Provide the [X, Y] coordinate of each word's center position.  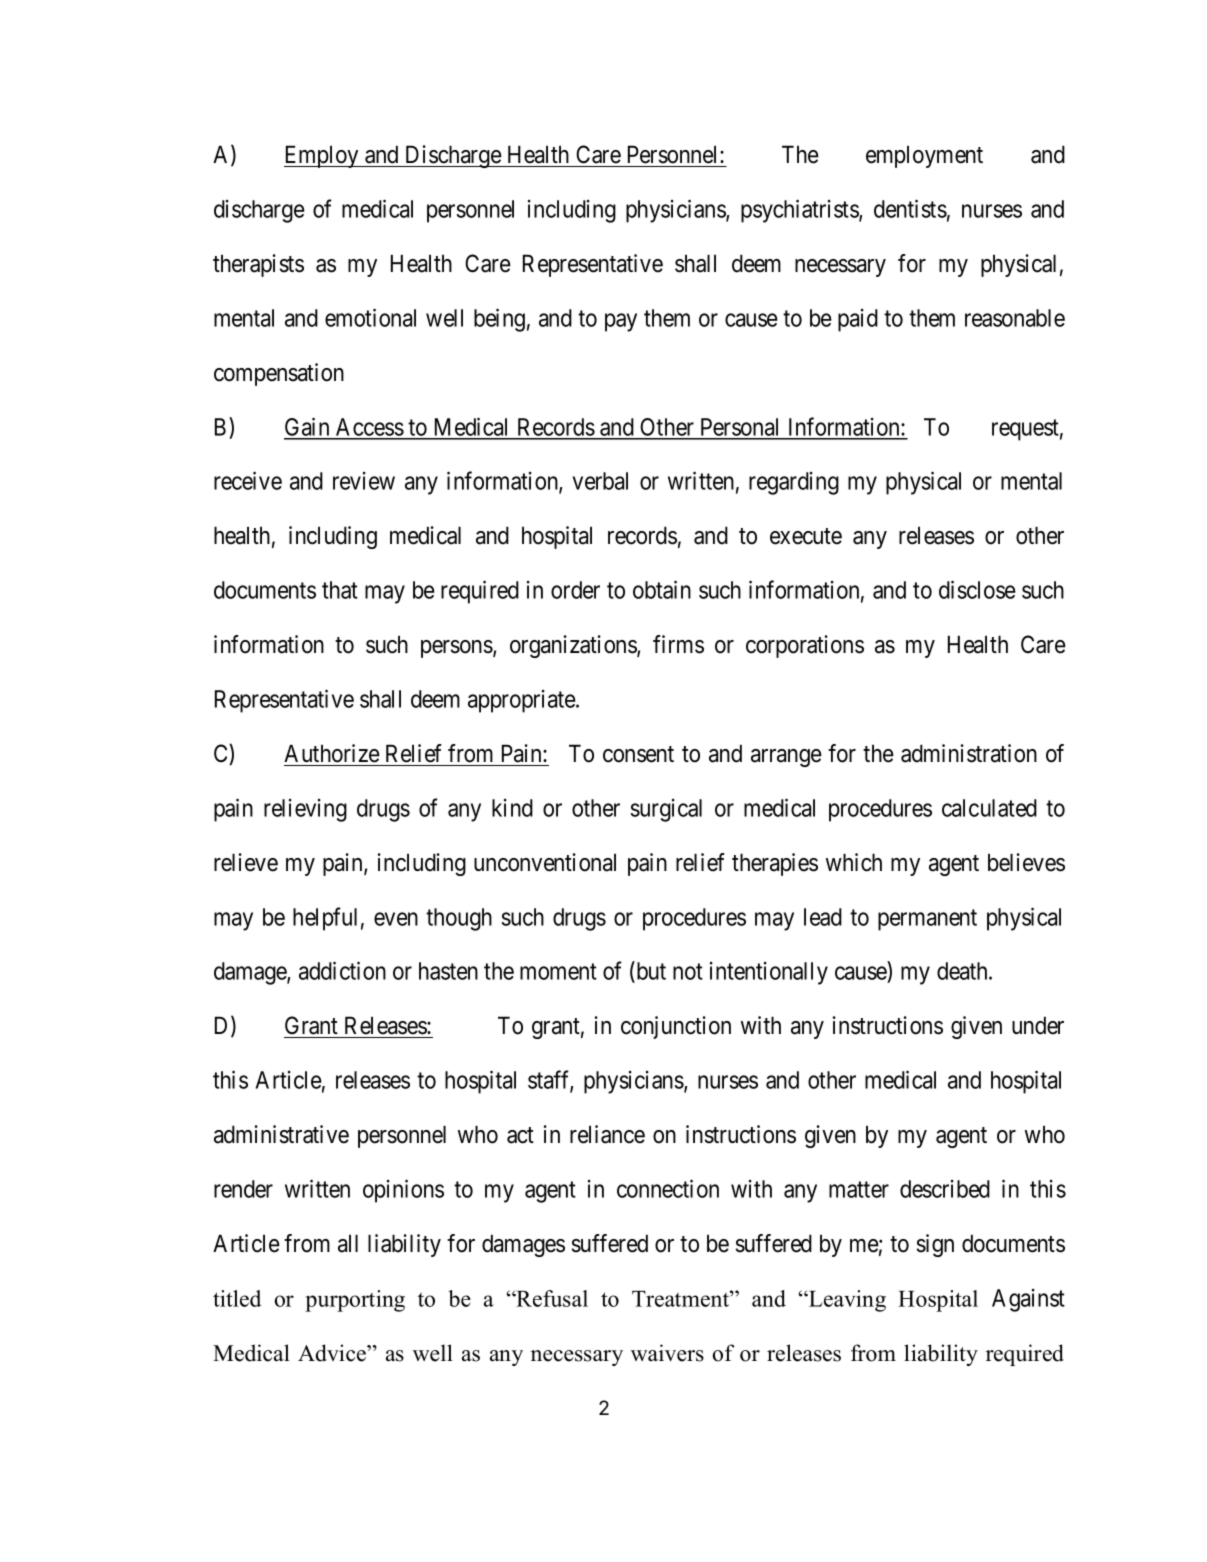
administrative [281, 1134]
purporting [355, 1301]
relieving [305, 810]
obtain [662, 589]
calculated [989, 808]
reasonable [1015, 318]
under [1038, 1025]
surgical [666, 810]
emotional [370, 317]
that [340, 590]
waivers [667, 1353]
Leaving [846, 1301]
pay [621, 322]
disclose [977, 589]
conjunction [676, 1027]
